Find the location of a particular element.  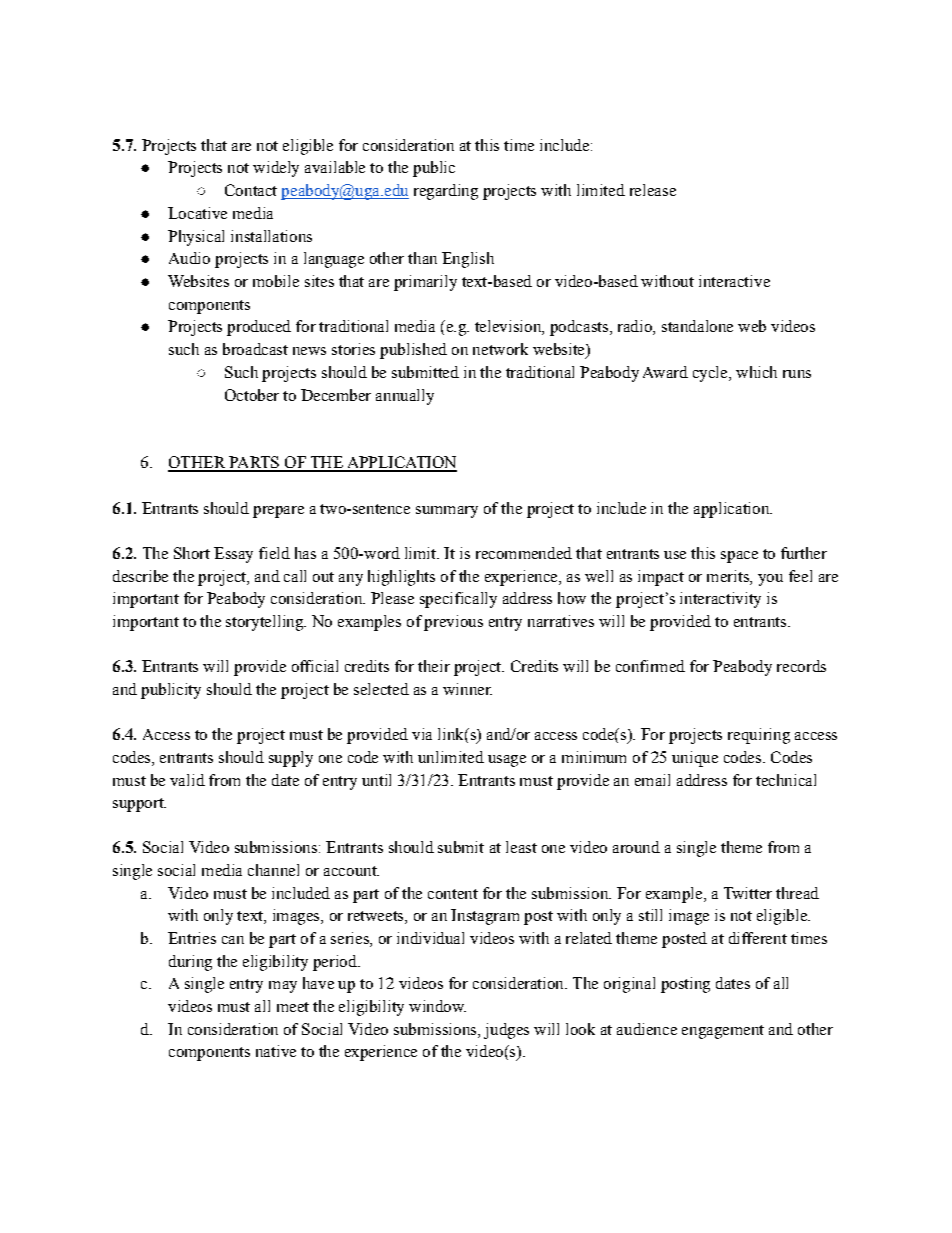

Contact is located at coordinates (251, 190).
